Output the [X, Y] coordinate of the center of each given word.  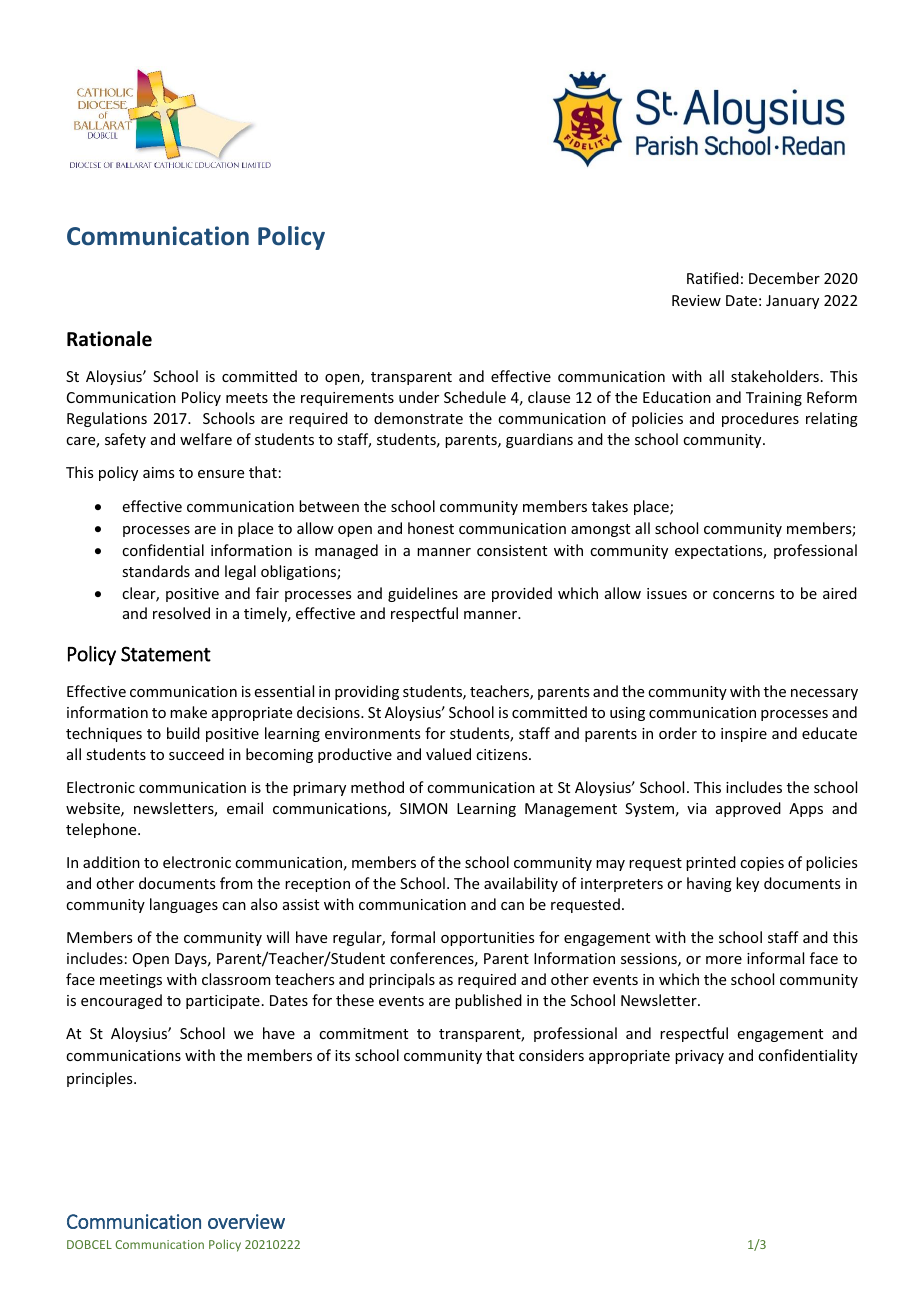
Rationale [109, 339]
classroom [236, 979]
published [488, 1001]
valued [448, 754]
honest [431, 528]
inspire [744, 735]
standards [156, 571]
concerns [743, 595]
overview [246, 1221]
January [792, 302]
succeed [196, 754]
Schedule [475, 397]
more [724, 960]
